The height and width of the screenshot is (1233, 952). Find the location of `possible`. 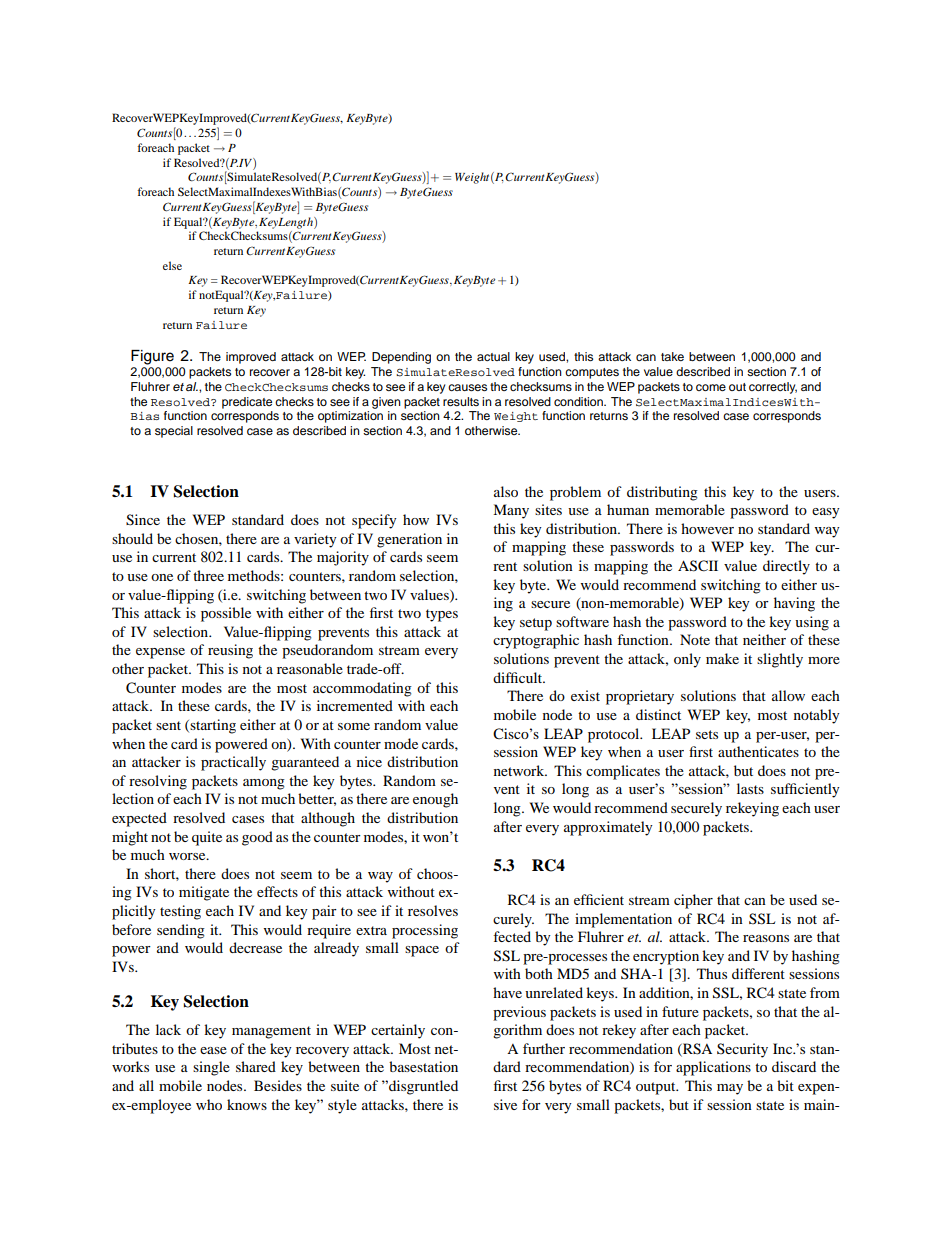

possible is located at coordinates (226, 614).
